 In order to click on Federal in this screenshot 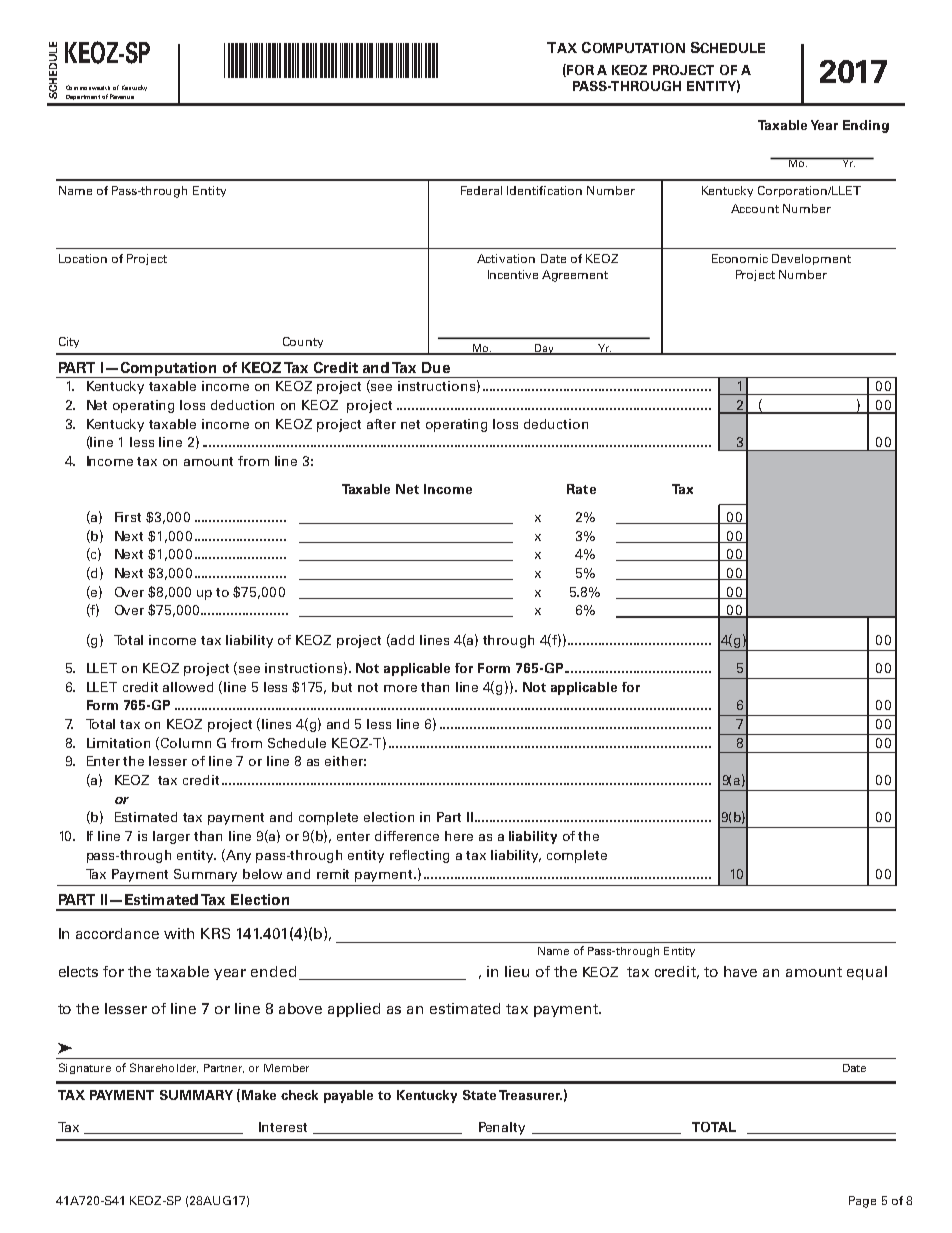, I will do `click(481, 190)`.
